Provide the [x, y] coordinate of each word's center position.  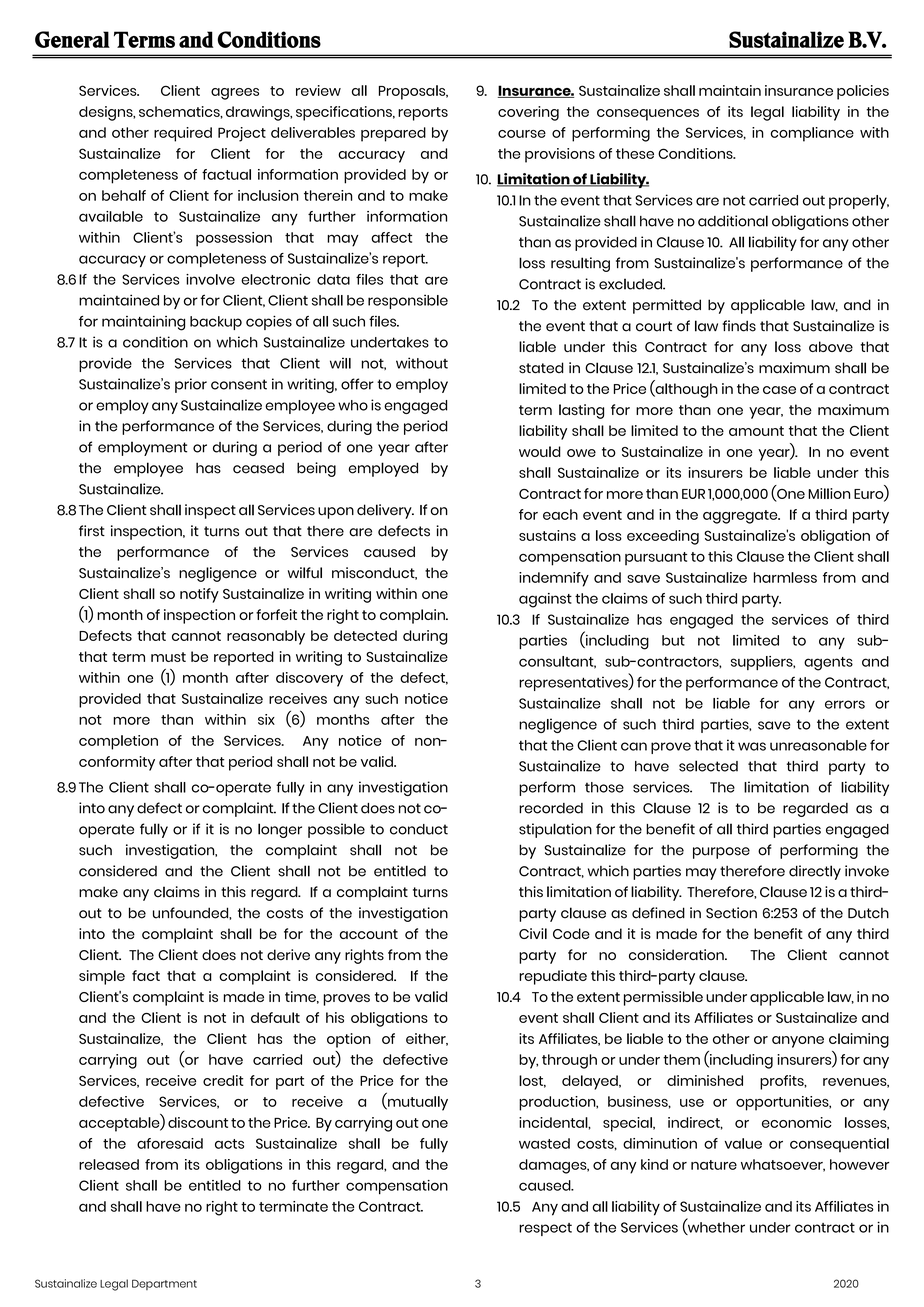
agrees [235, 94]
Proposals [413, 92]
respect [545, 1229]
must [168, 657]
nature [714, 1165]
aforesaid [170, 1143]
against [545, 600]
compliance [812, 134]
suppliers [763, 663]
